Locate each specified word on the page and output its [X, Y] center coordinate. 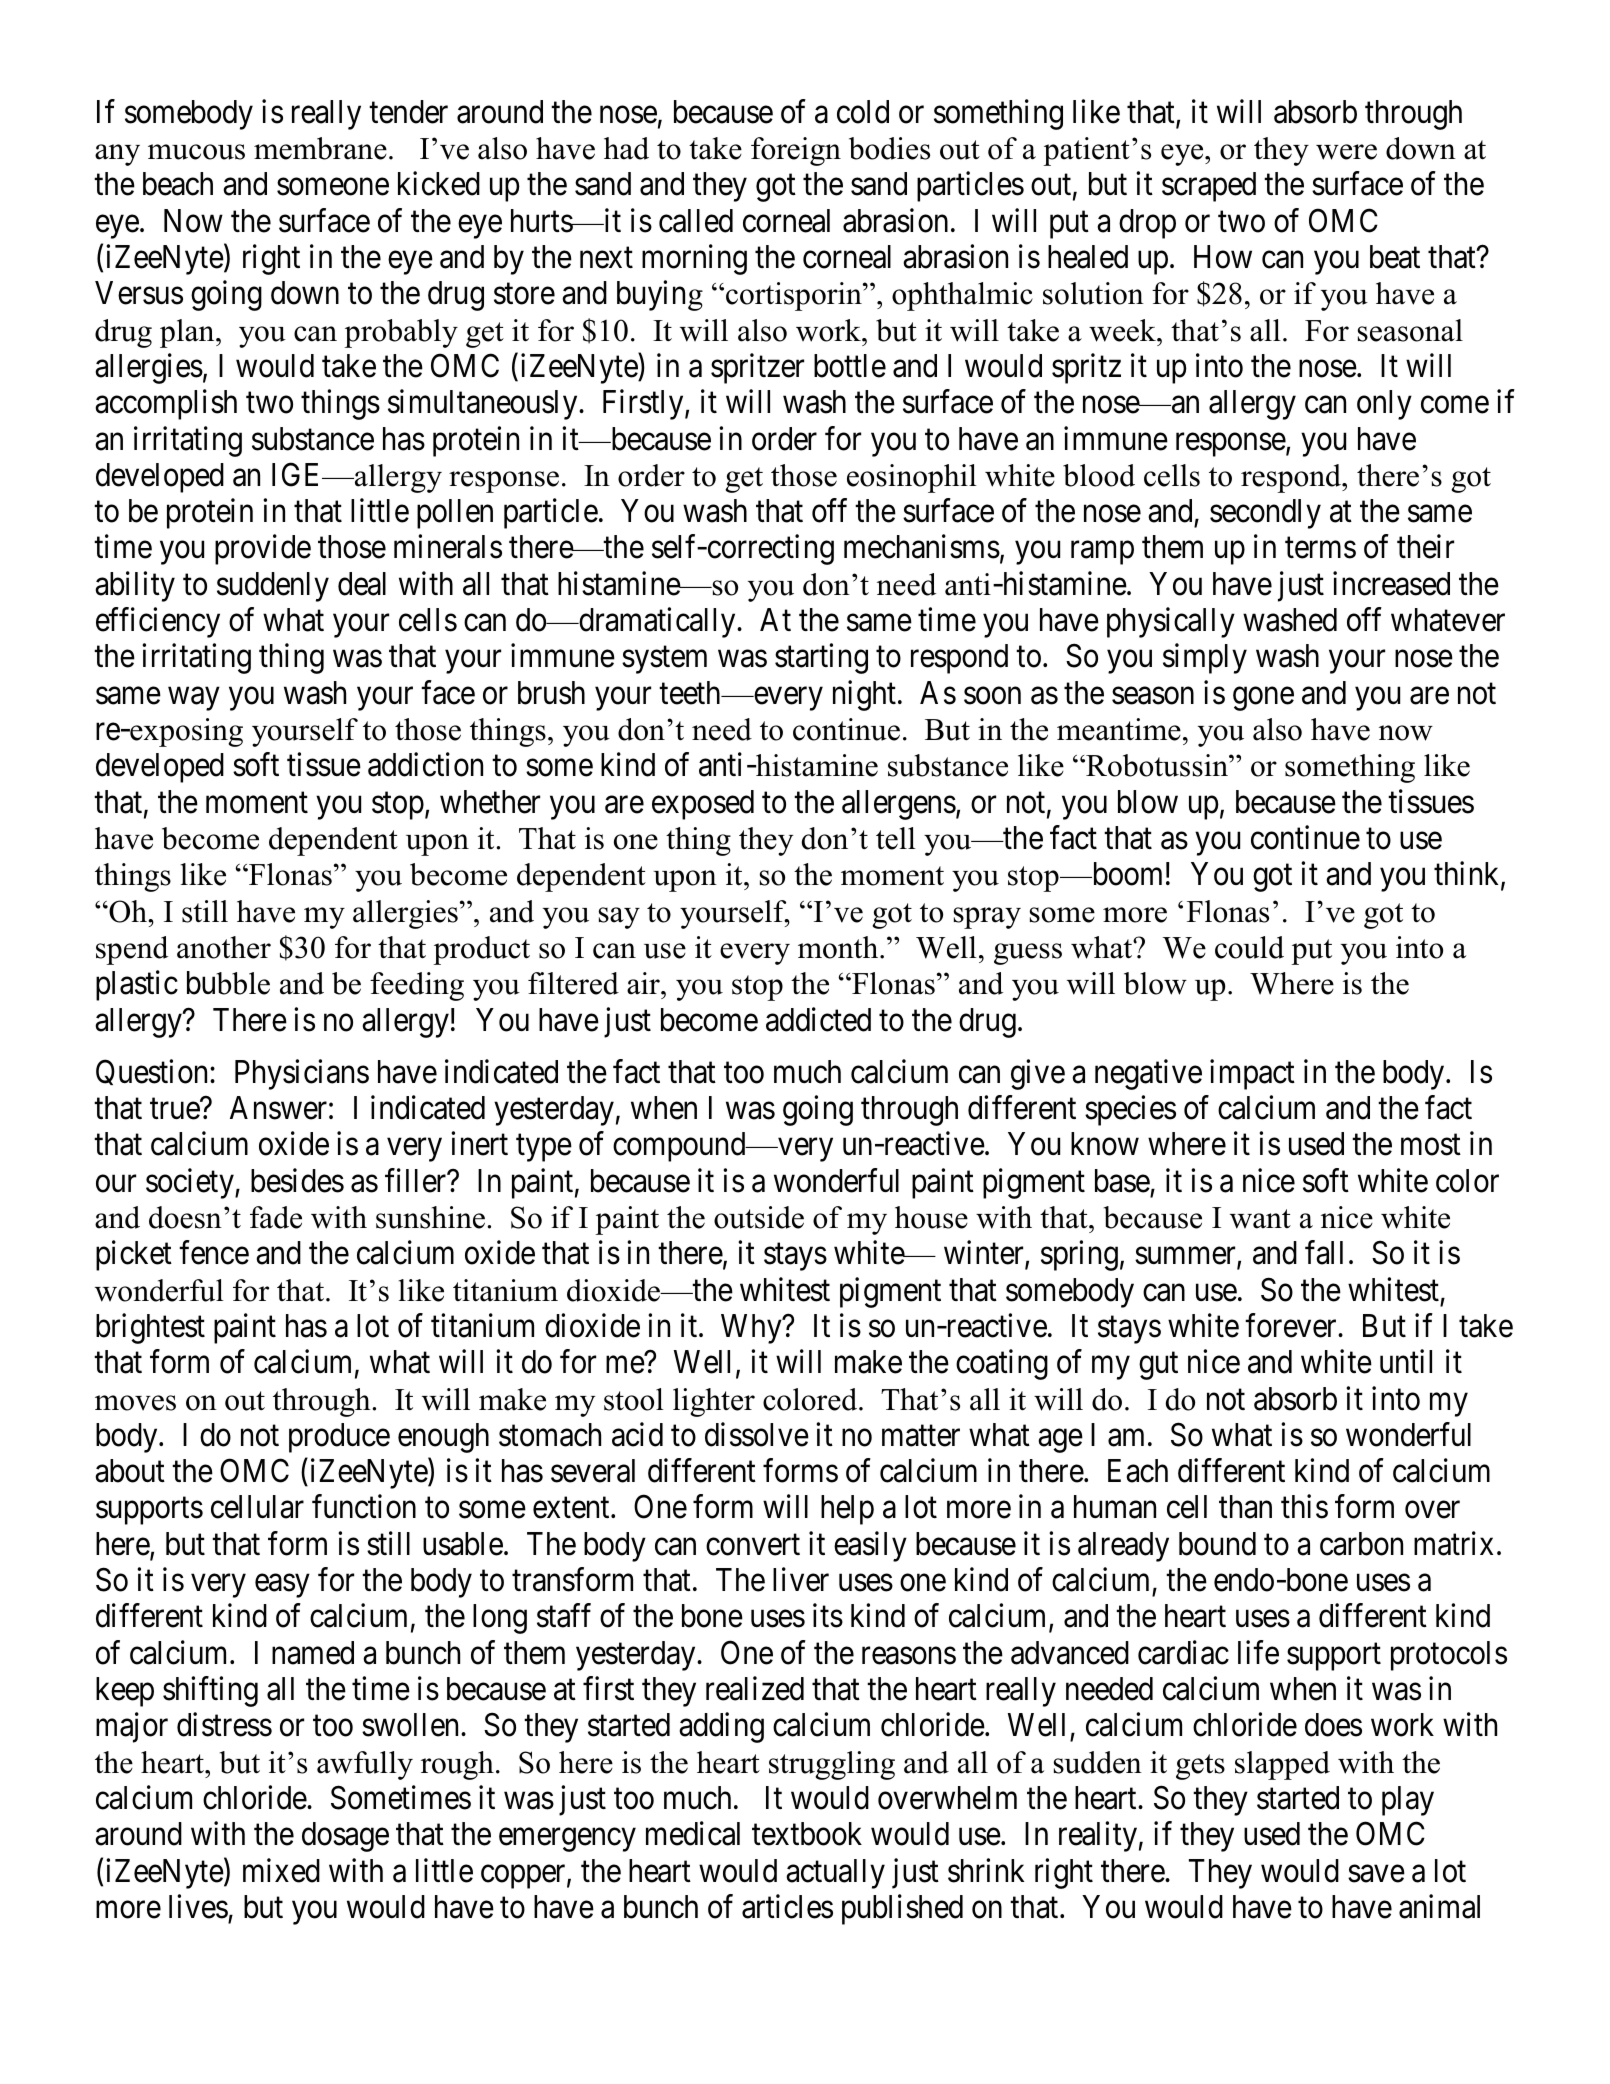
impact [1252, 1074]
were [1346, 152]
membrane [320, 148]
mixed [281, 1870]
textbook [807, 1834]
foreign [796, 151]
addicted [818, 1019]
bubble [228, 983]
